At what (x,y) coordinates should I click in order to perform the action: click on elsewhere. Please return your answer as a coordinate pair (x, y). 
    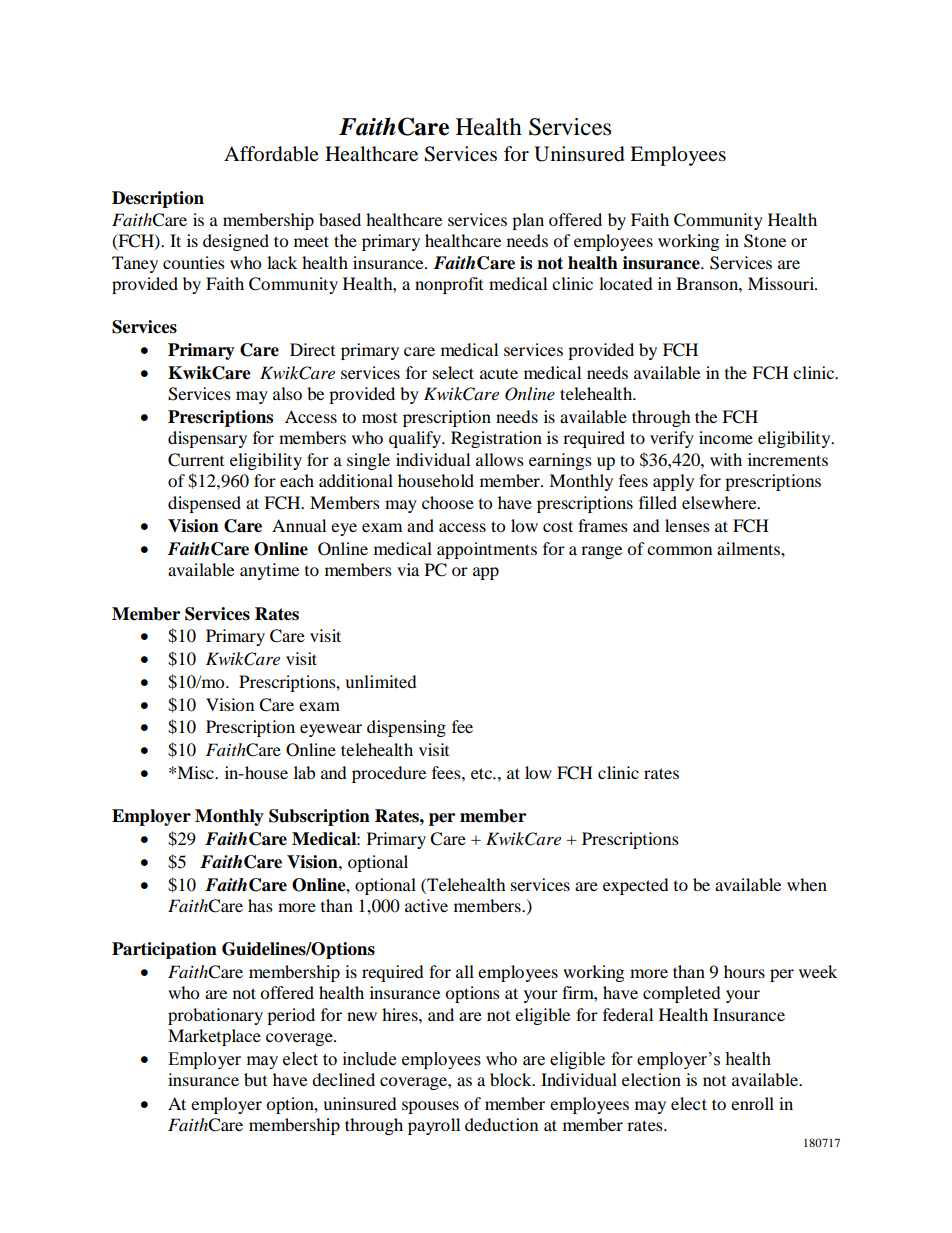
    Looking at the image, I should click on (720, 502).
